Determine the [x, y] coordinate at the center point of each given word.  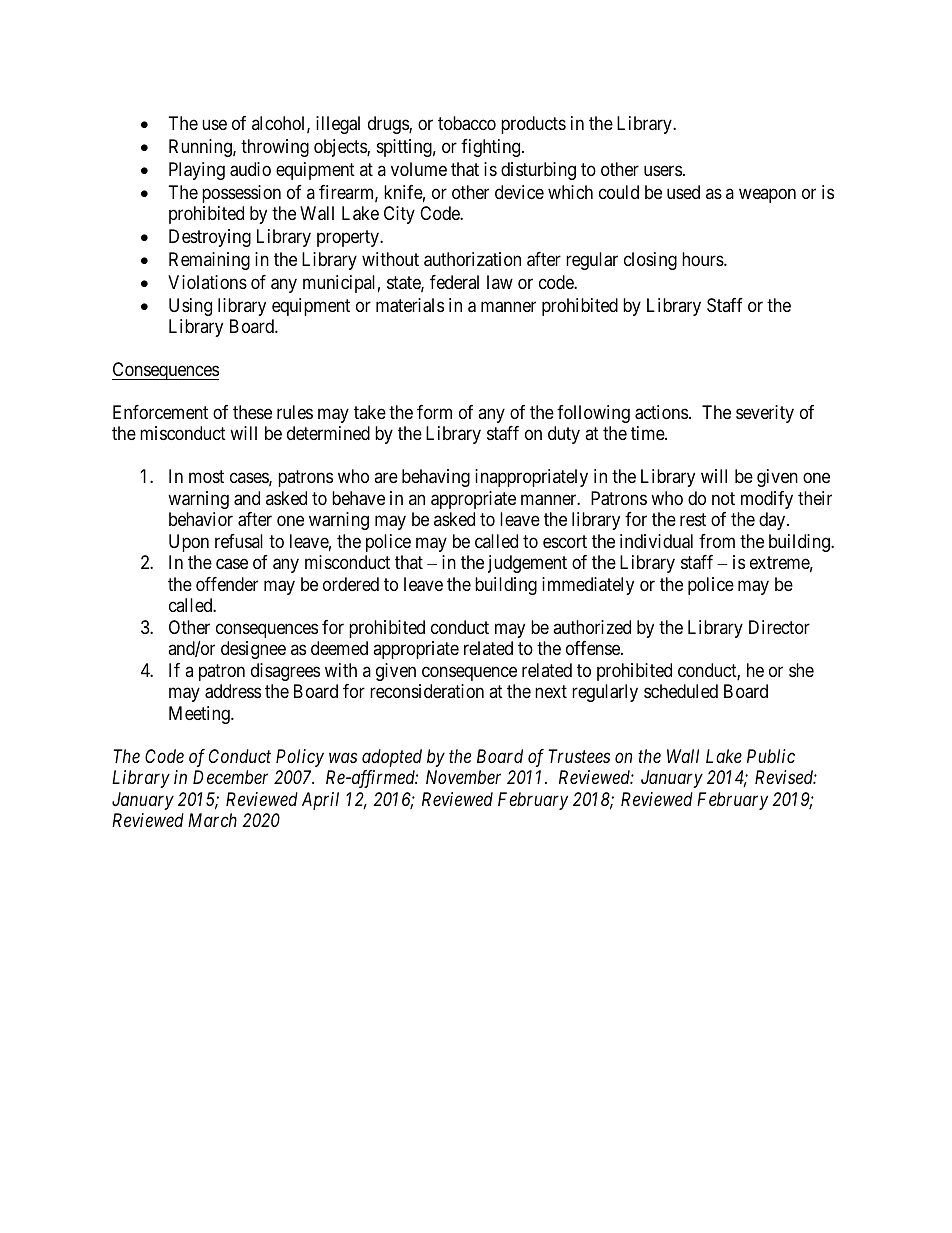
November [463, 777]
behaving [436, 478]
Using [190, 307]
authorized [592, 627]
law [500, 282]
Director [779, 627]
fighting [492, 148]
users [663, 170]
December [230, 777]
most [206, 477]
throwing [275, 148]
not [723, 498]
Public [771, 756]
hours [703, 259]
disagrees [285, 672]
